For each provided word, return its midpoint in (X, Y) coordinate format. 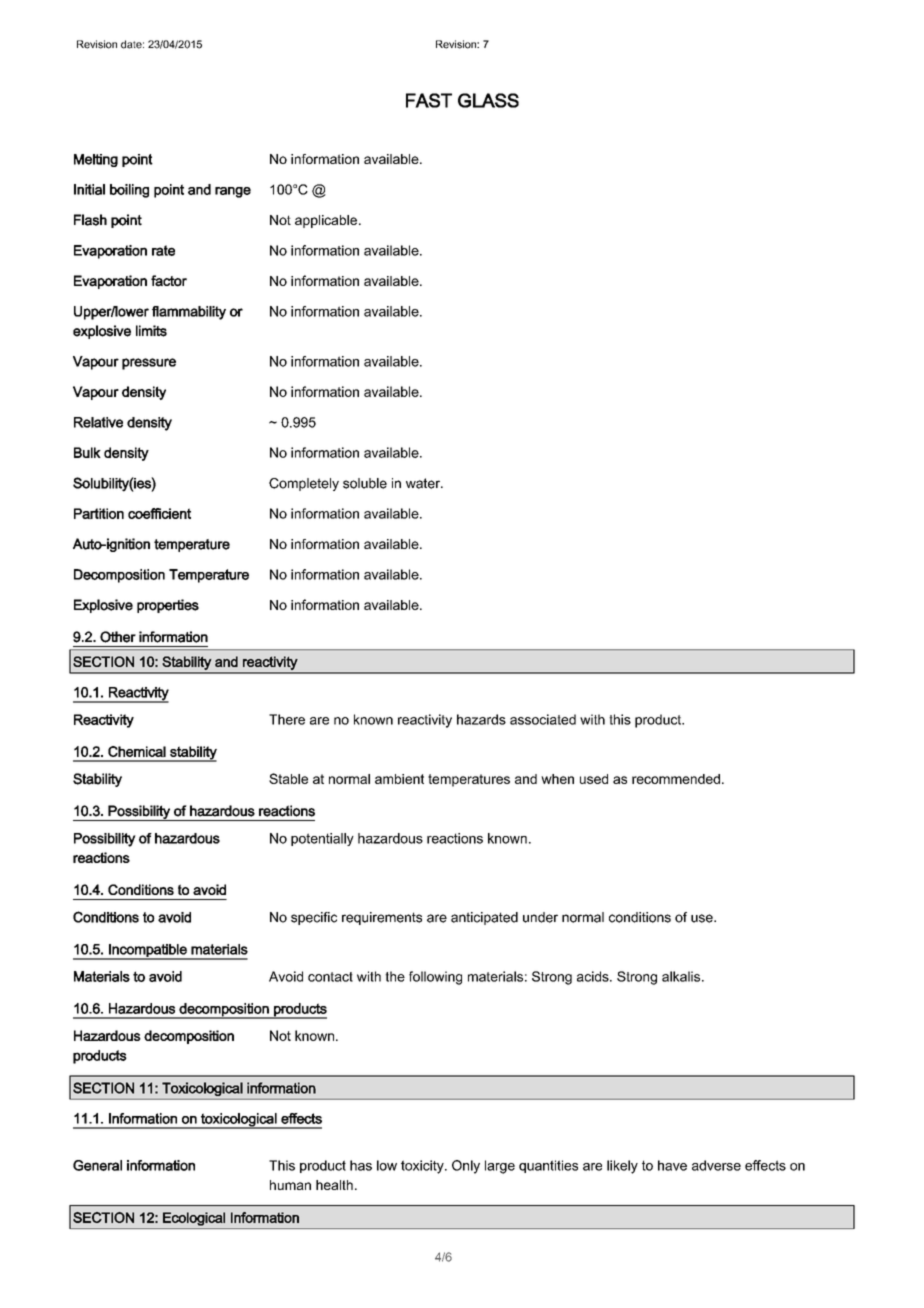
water (424, 483)
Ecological (194, 1219)
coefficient (159, 513)
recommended (676, 779)
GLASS (488, 100)
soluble (365, 483)
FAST (429, 100)
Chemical (137, 751)
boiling (129, 191)
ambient (399, 779)
